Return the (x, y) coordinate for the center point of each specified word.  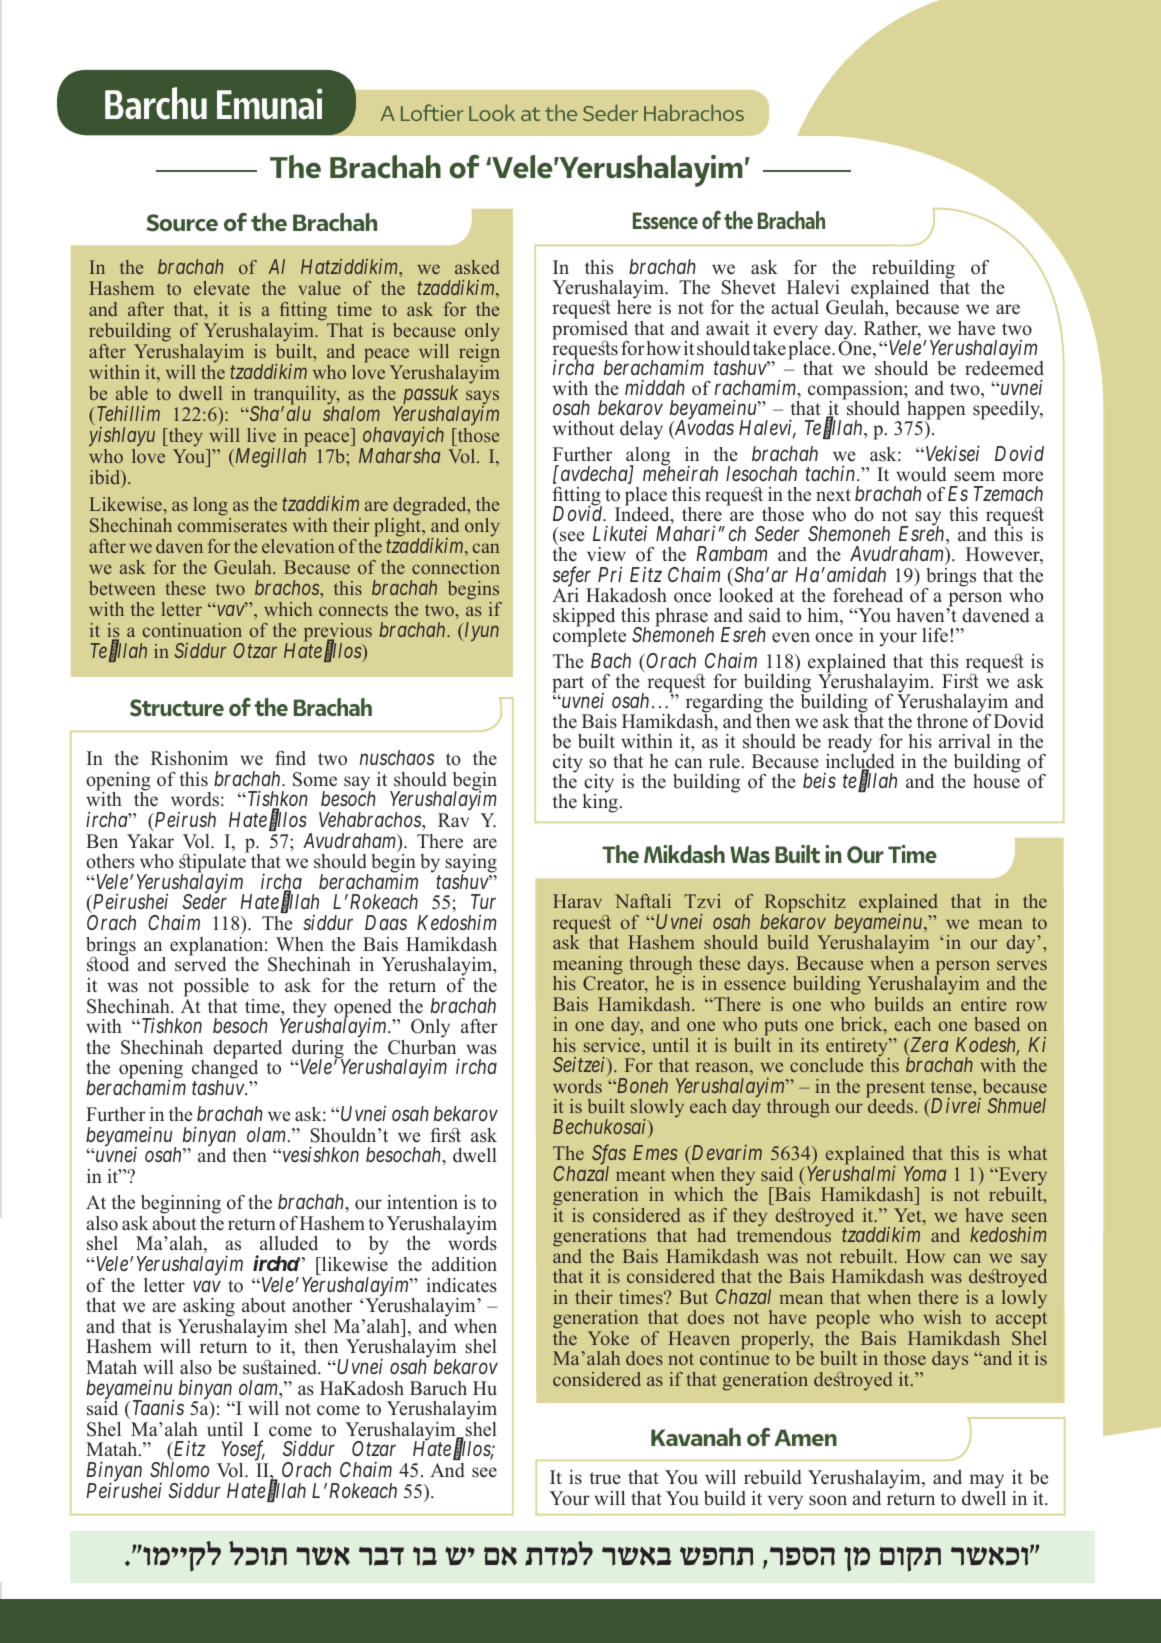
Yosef (243, 1452)
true (605, 1478)
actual (795, 307)
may (986, 1481)
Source (182, 223)
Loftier (432, 112)
